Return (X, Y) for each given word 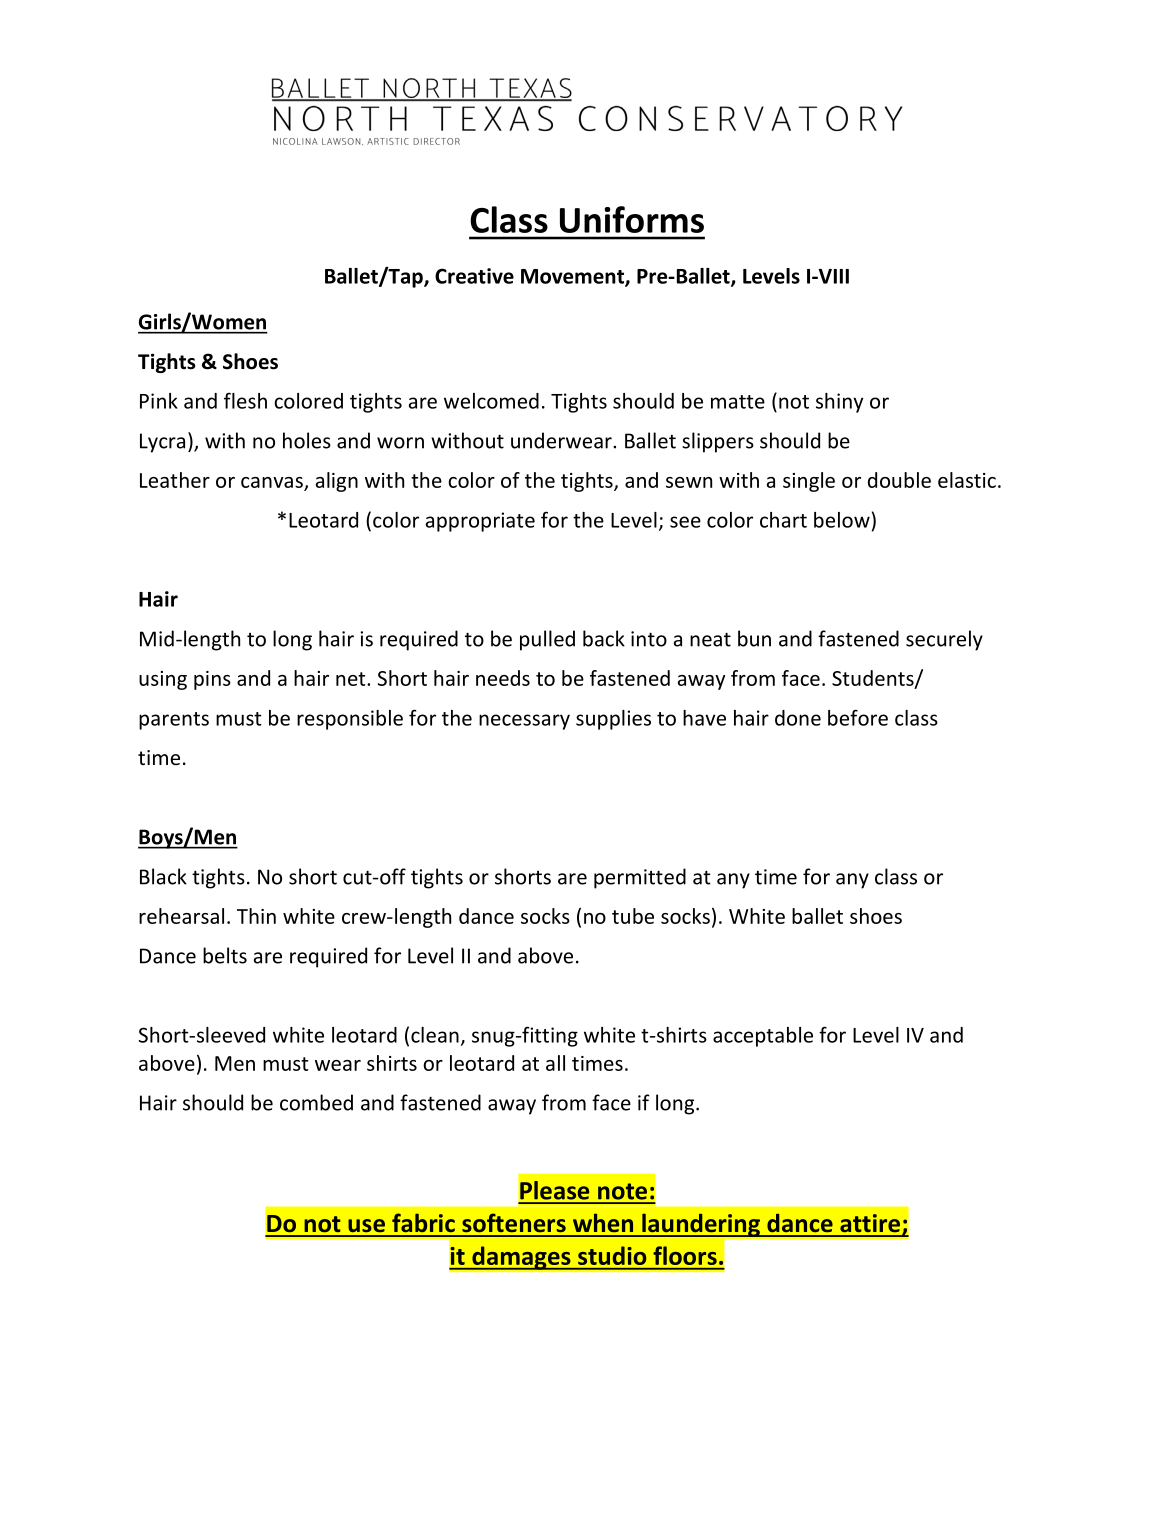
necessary (524, 722)
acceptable (763, 1037)
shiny (839, 403)
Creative (474, 276)
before (858, 717)
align (337, 482)
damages (521, 1258)
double (899, 480)
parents (174, 721)
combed (316, 1102)
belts (225, 955)
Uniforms (632, 219)
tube (633, 916)
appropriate (480, 522)
